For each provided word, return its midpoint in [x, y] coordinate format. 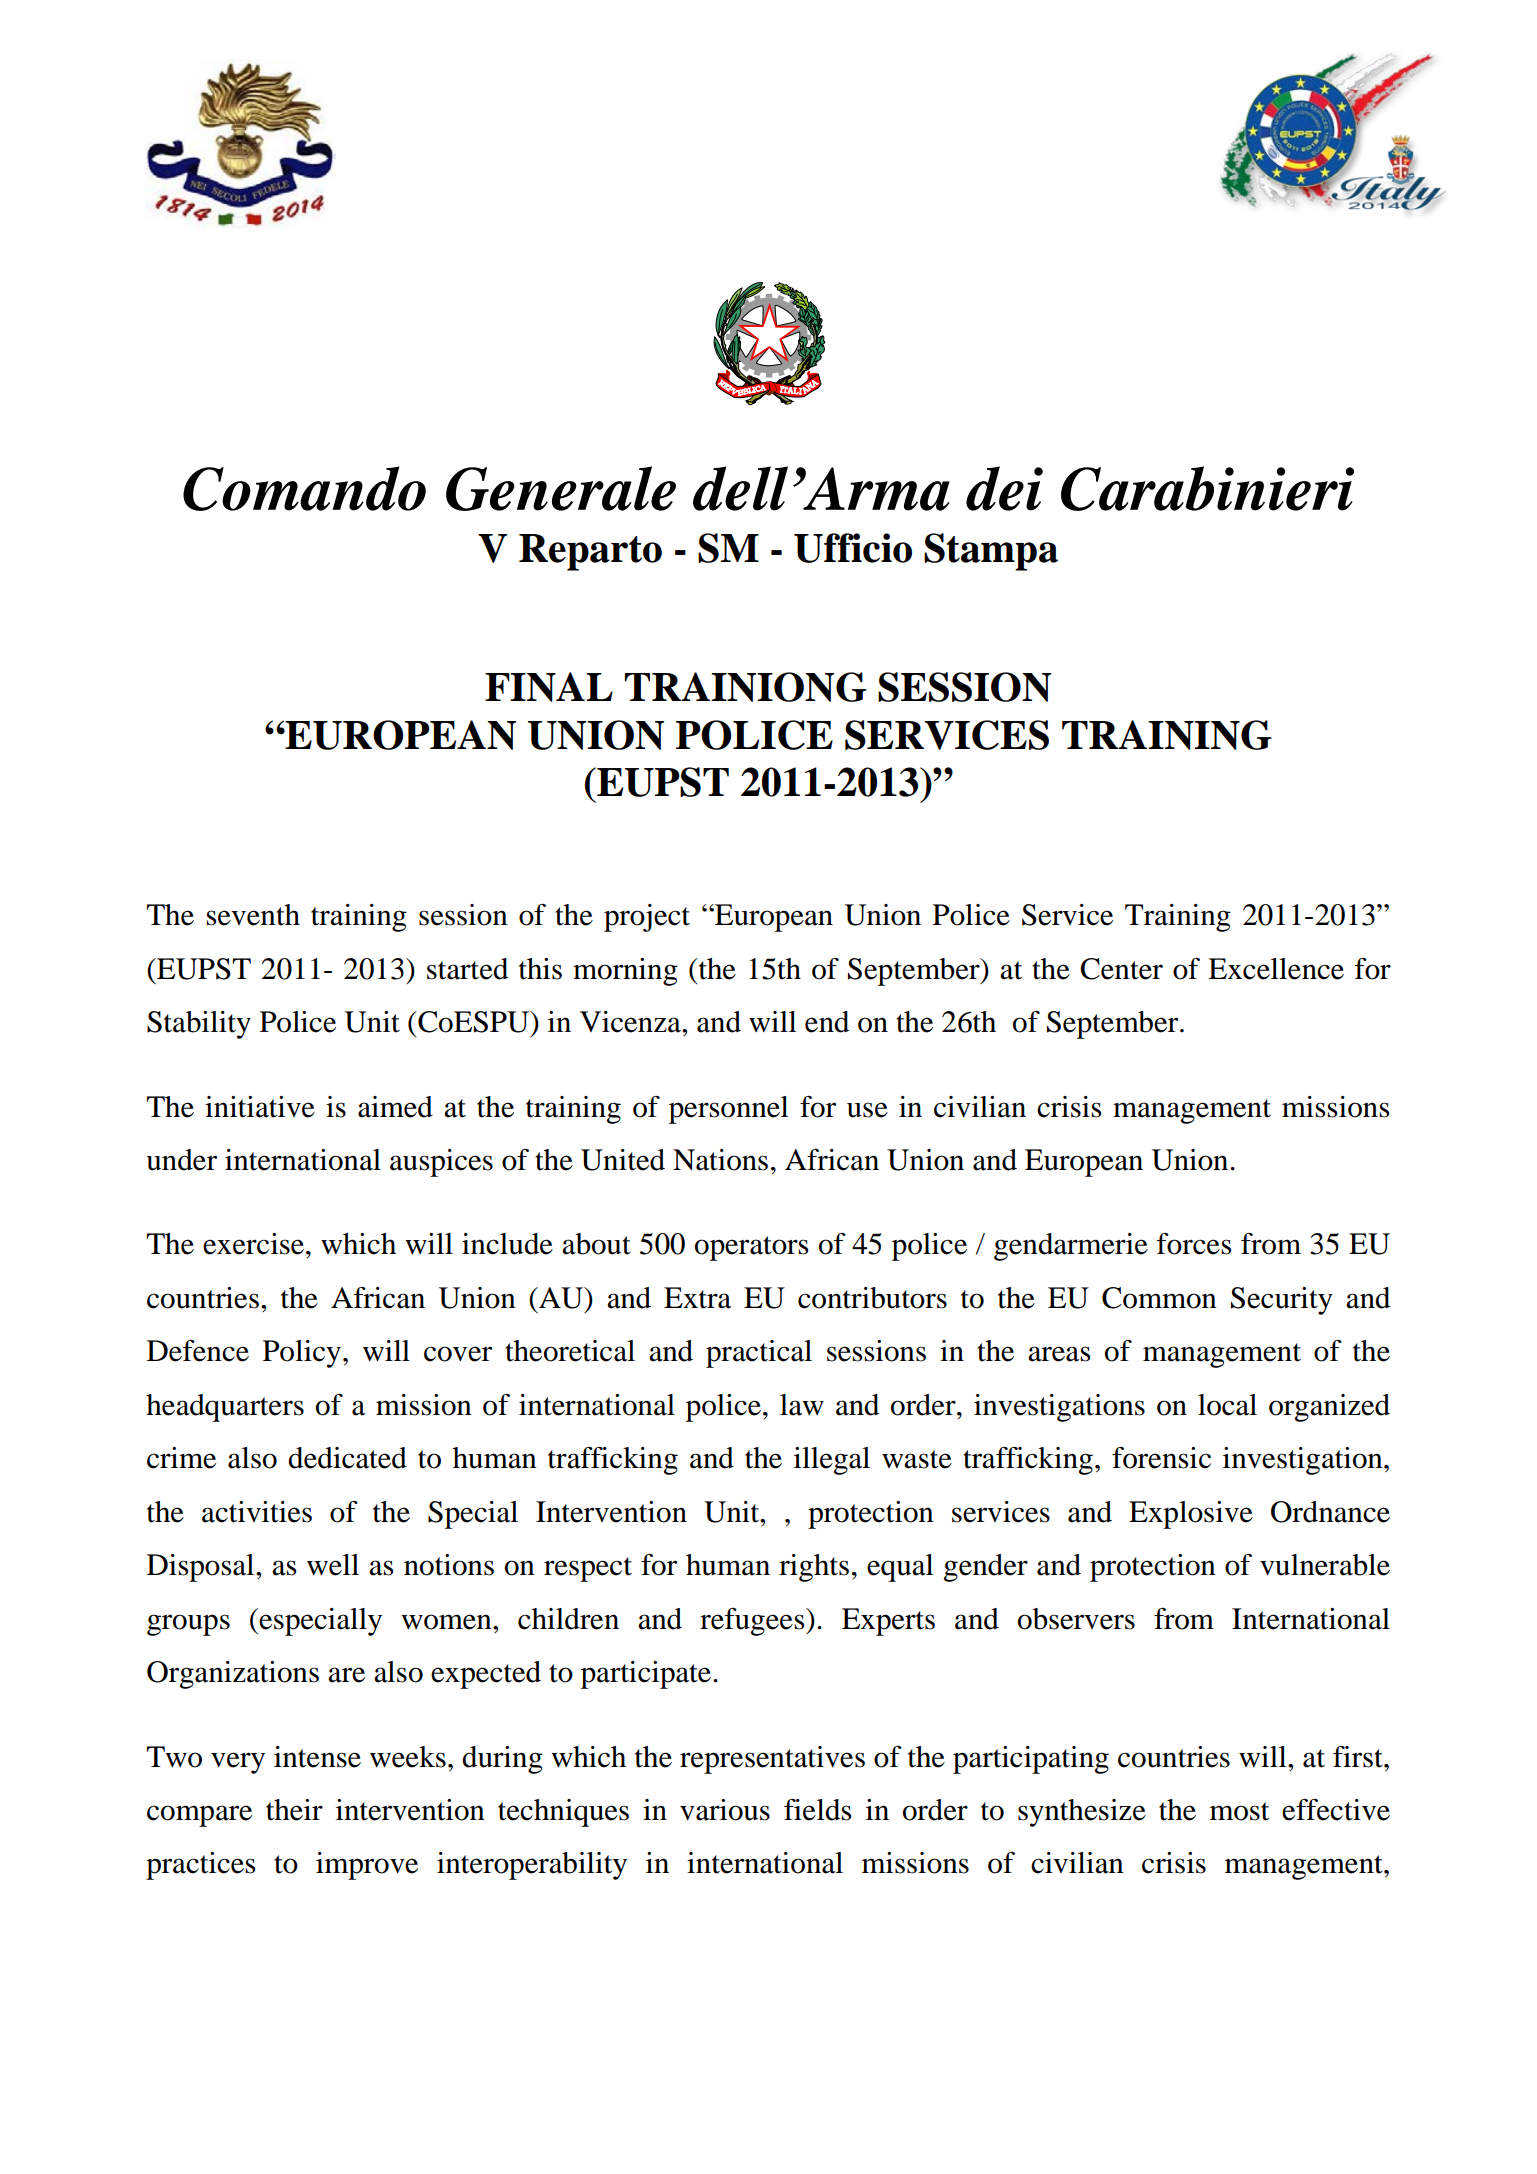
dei [1004, 488]
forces [1194, 1244]
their [294, 1810]
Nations [720, 1160]
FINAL [549, 687]
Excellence [1276, 969]
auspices [441, 1163]
